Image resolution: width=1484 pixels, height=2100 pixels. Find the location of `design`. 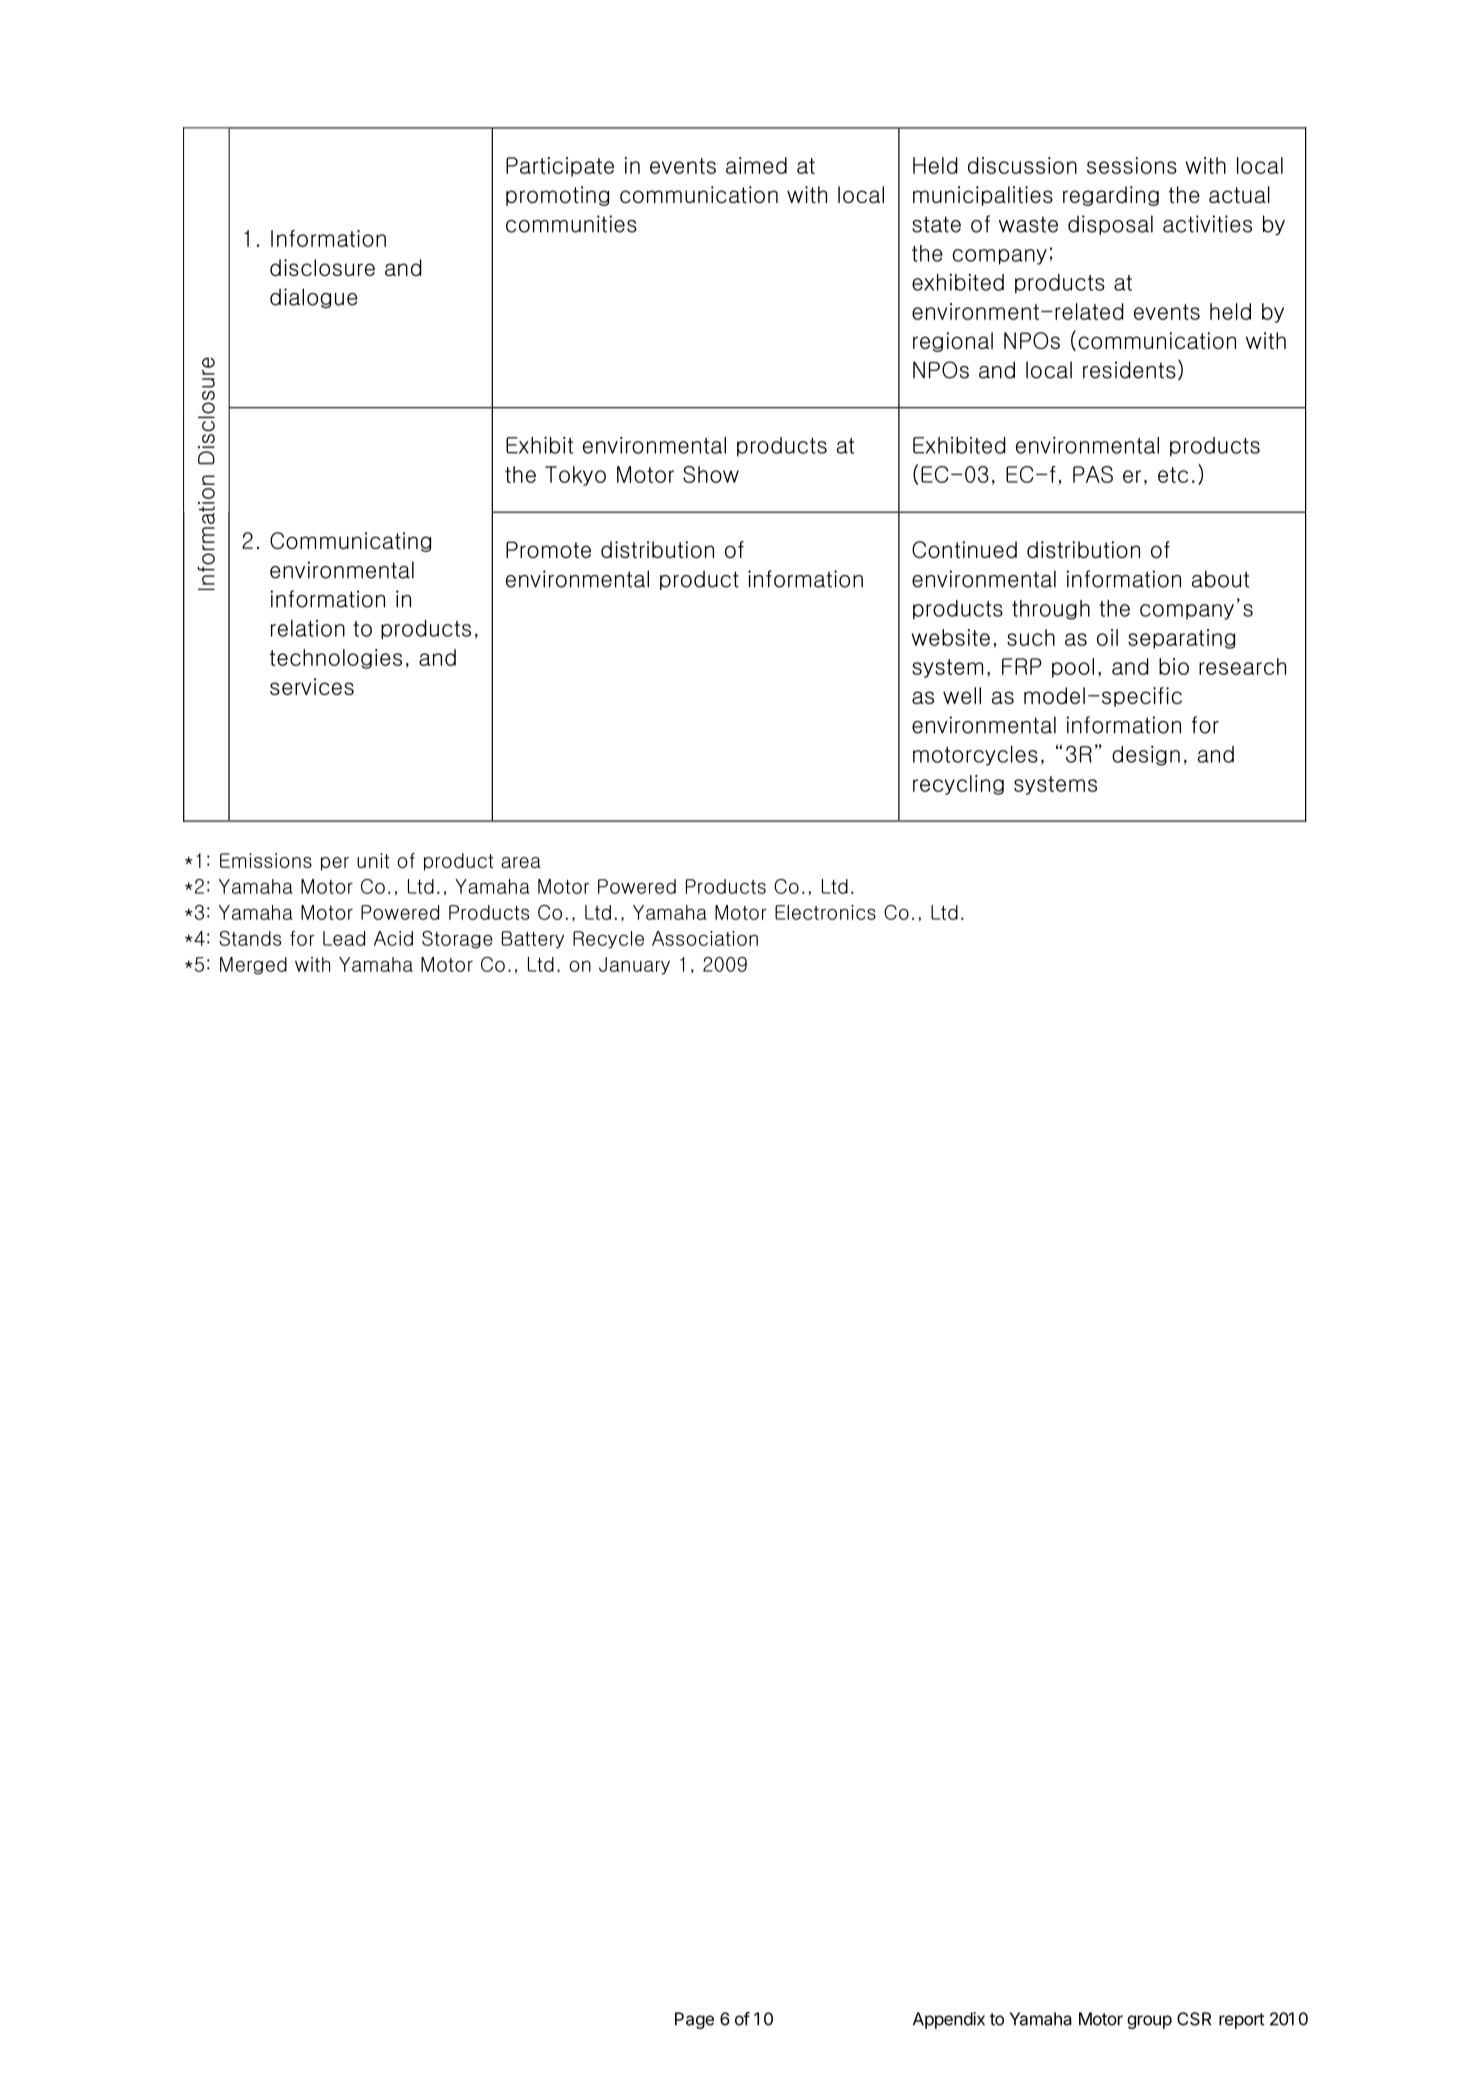

design is located at coordinates (1146, 756).
